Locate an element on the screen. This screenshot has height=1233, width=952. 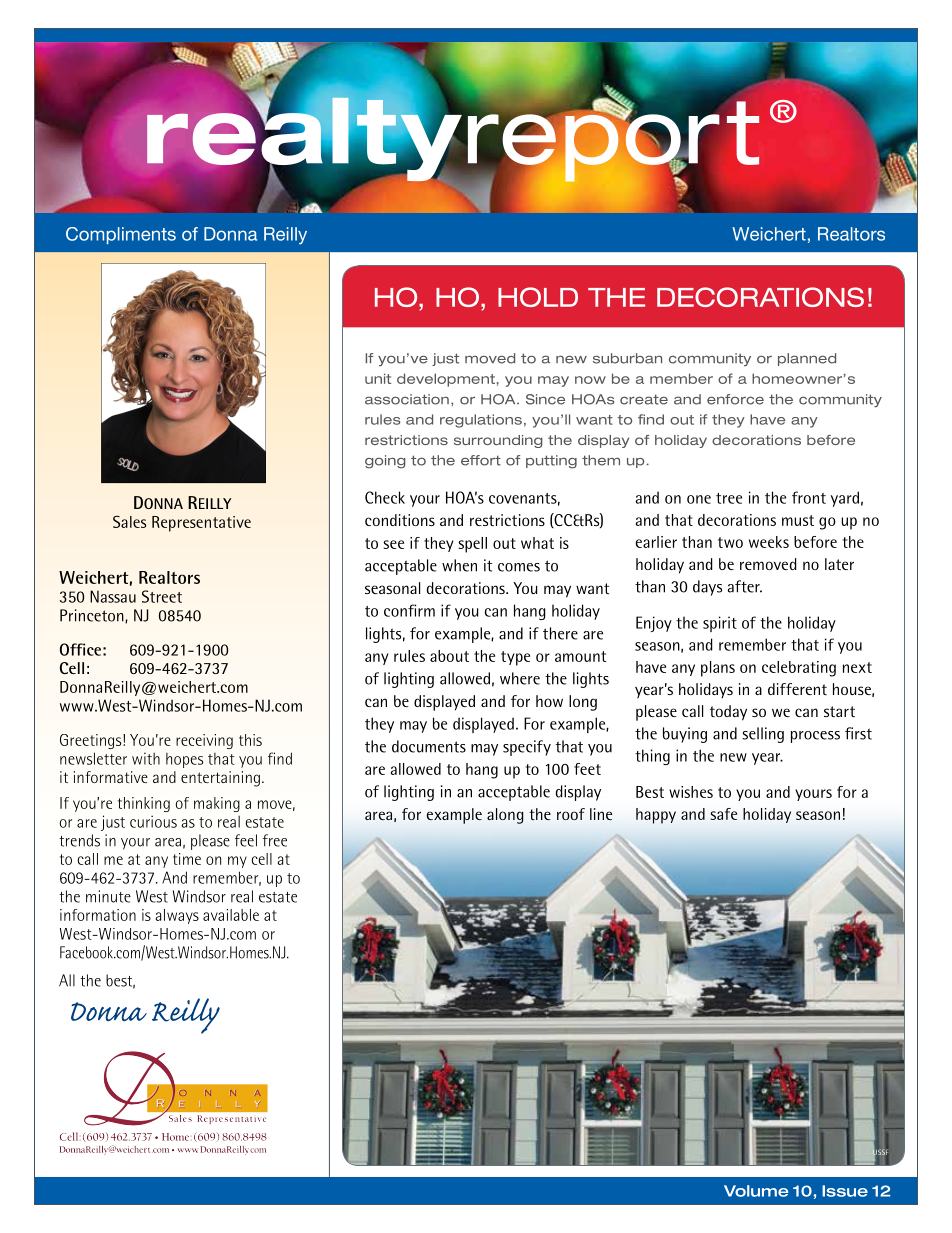
enforce is located at coordinates (735, 399).
